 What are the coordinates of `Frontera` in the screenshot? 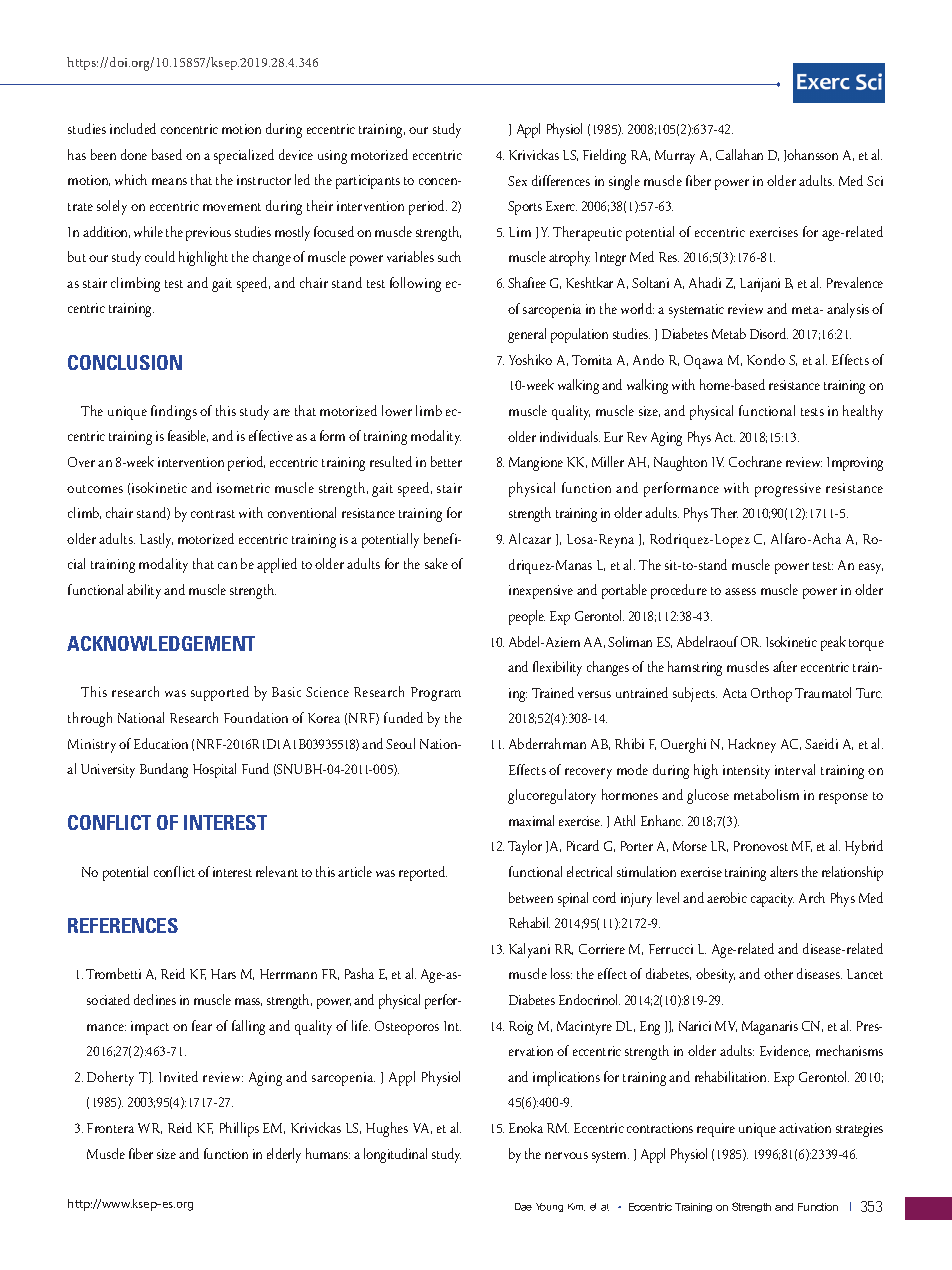 It's located at (110, 1128).
